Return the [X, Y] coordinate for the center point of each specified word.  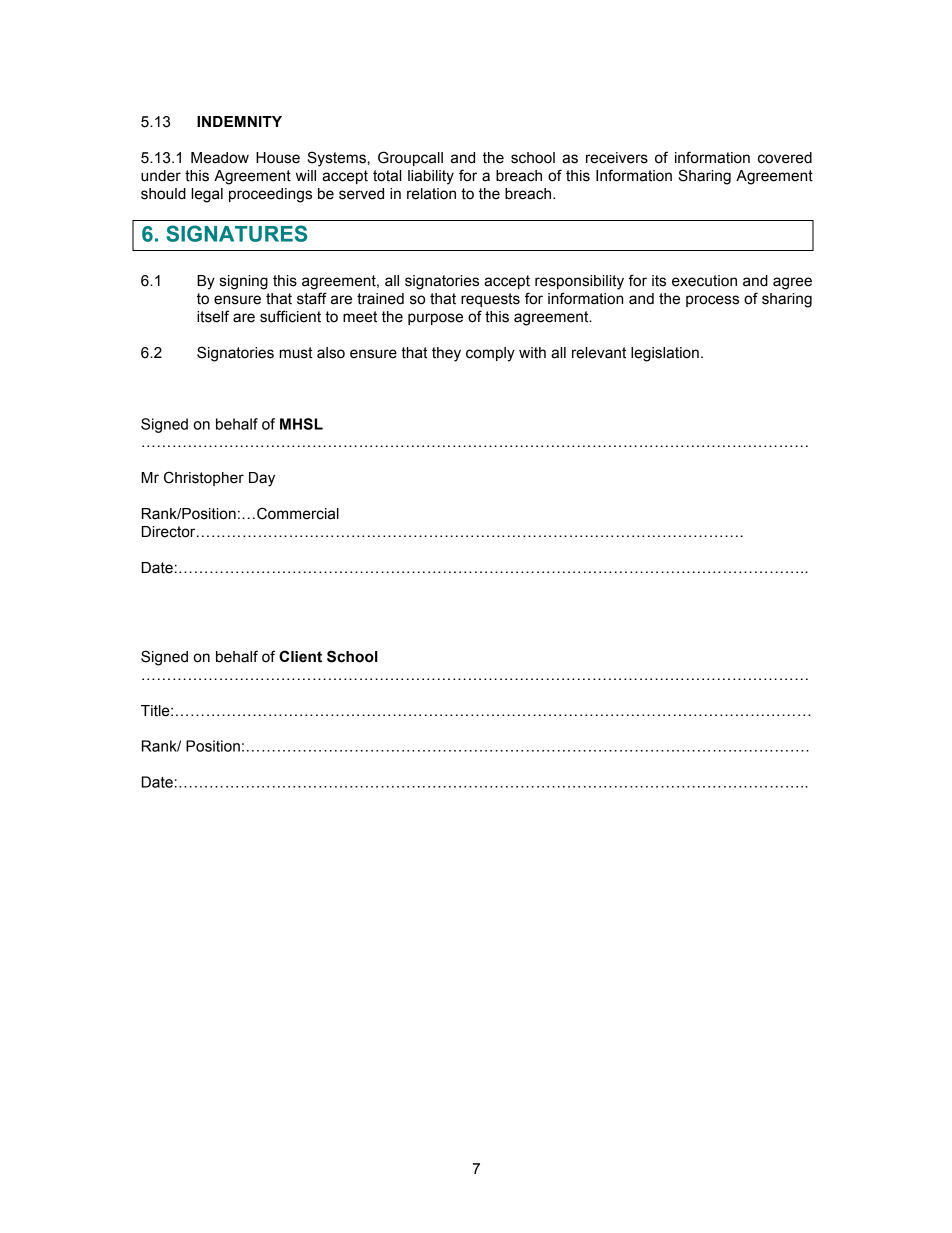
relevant [599, 353]
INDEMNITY [239, 121]
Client [300, 656]
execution [704, 281]
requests [490, 300]
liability [431, 177]
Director [170, 532]
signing [244, 282]
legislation [665, 354]
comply [490, 354]
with [532, 353]
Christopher [204, 478]
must [296, 353]
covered [785, 158]
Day [262, 479]
